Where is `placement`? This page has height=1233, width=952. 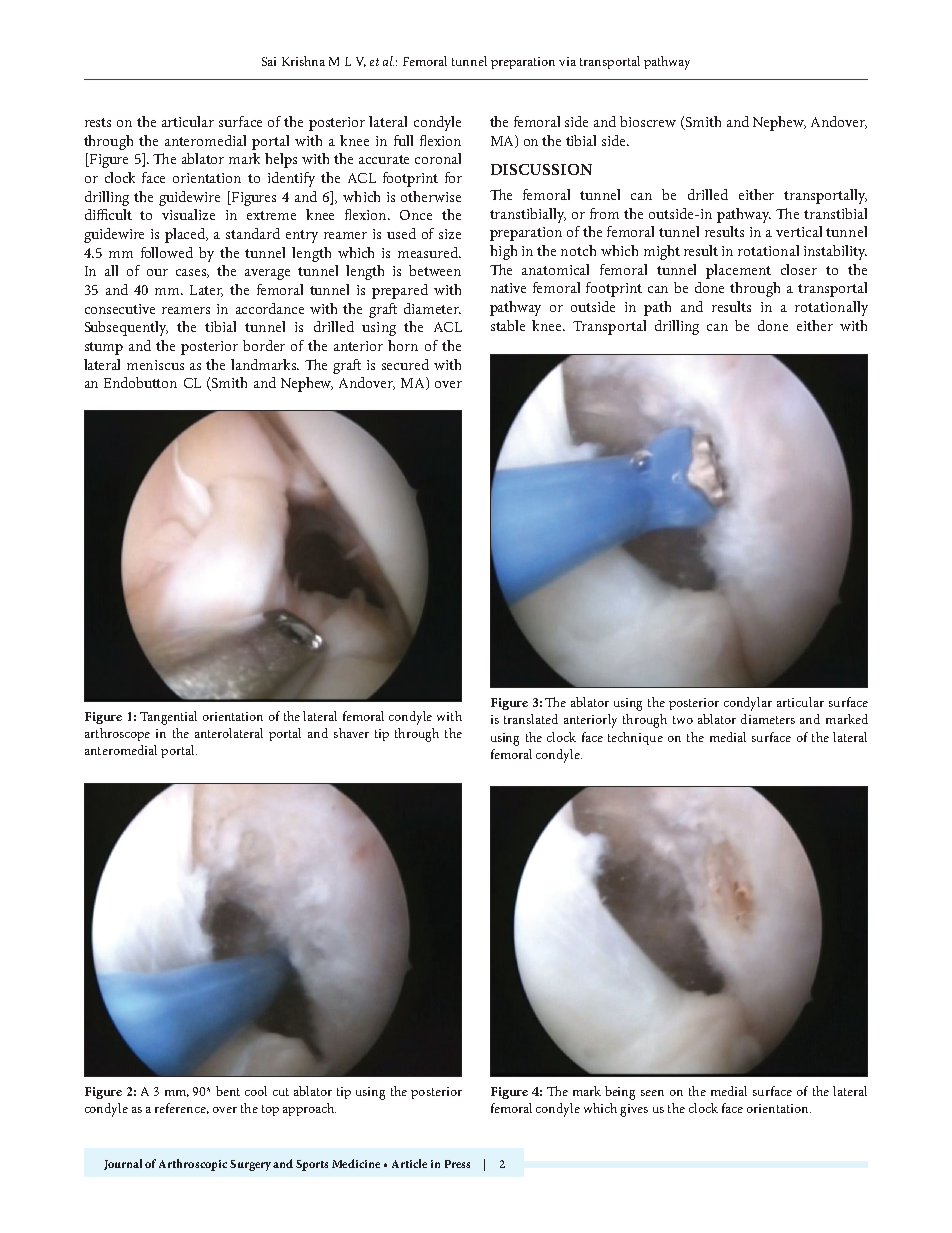 placement is located at coordinates (738, 271).
